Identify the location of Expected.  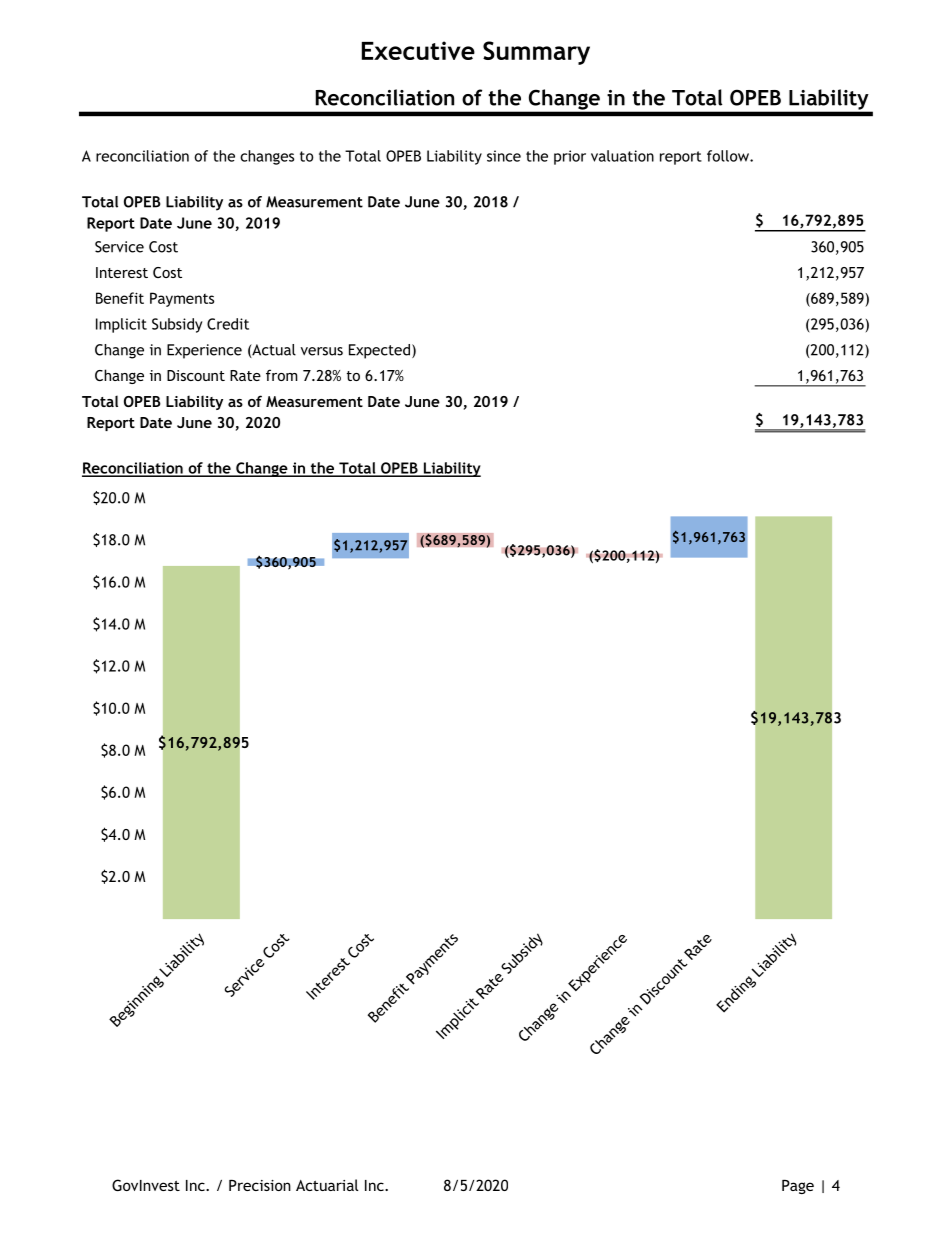
(379, 351).
